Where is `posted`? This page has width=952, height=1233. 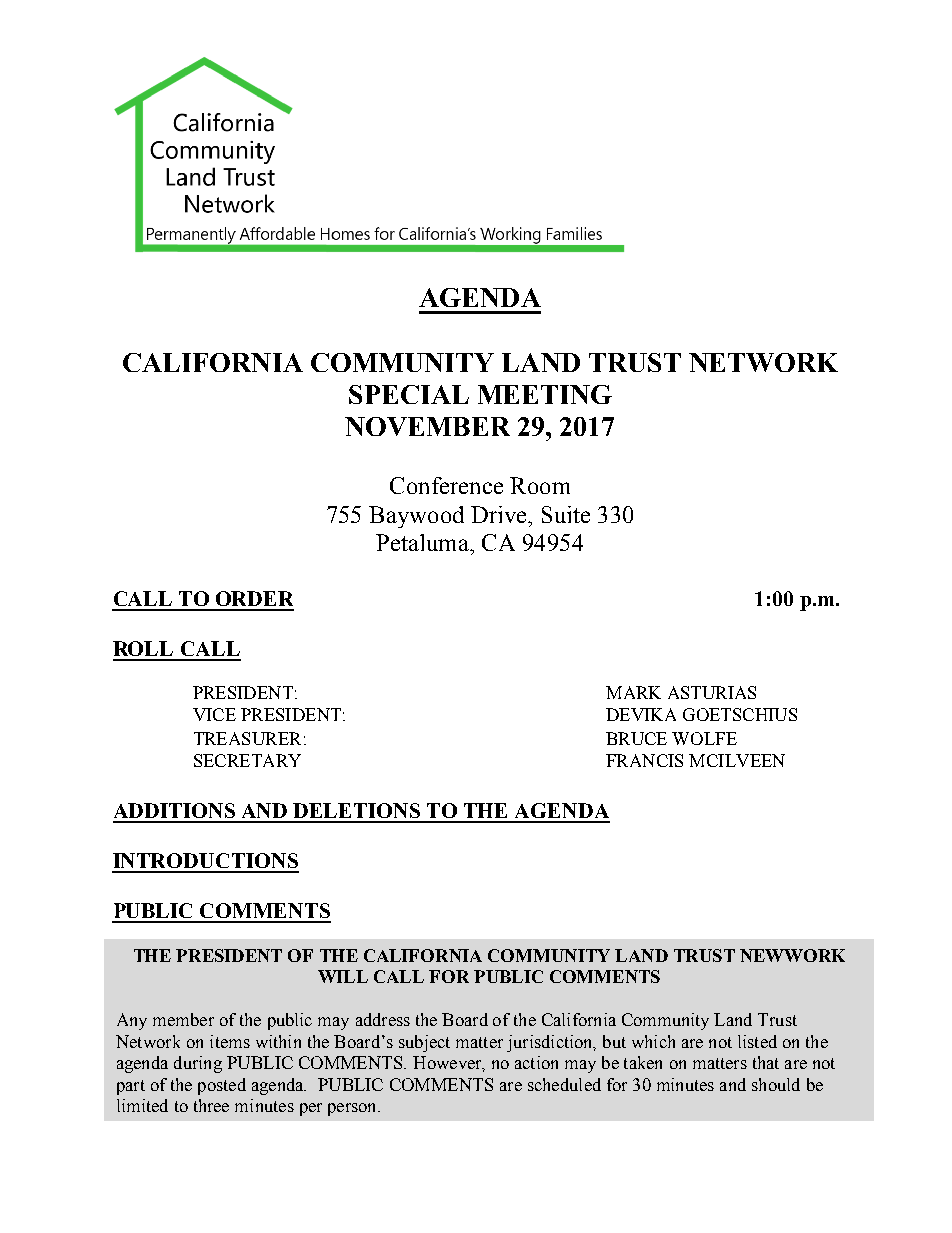 posted is located at coordinates (222, 1086).
